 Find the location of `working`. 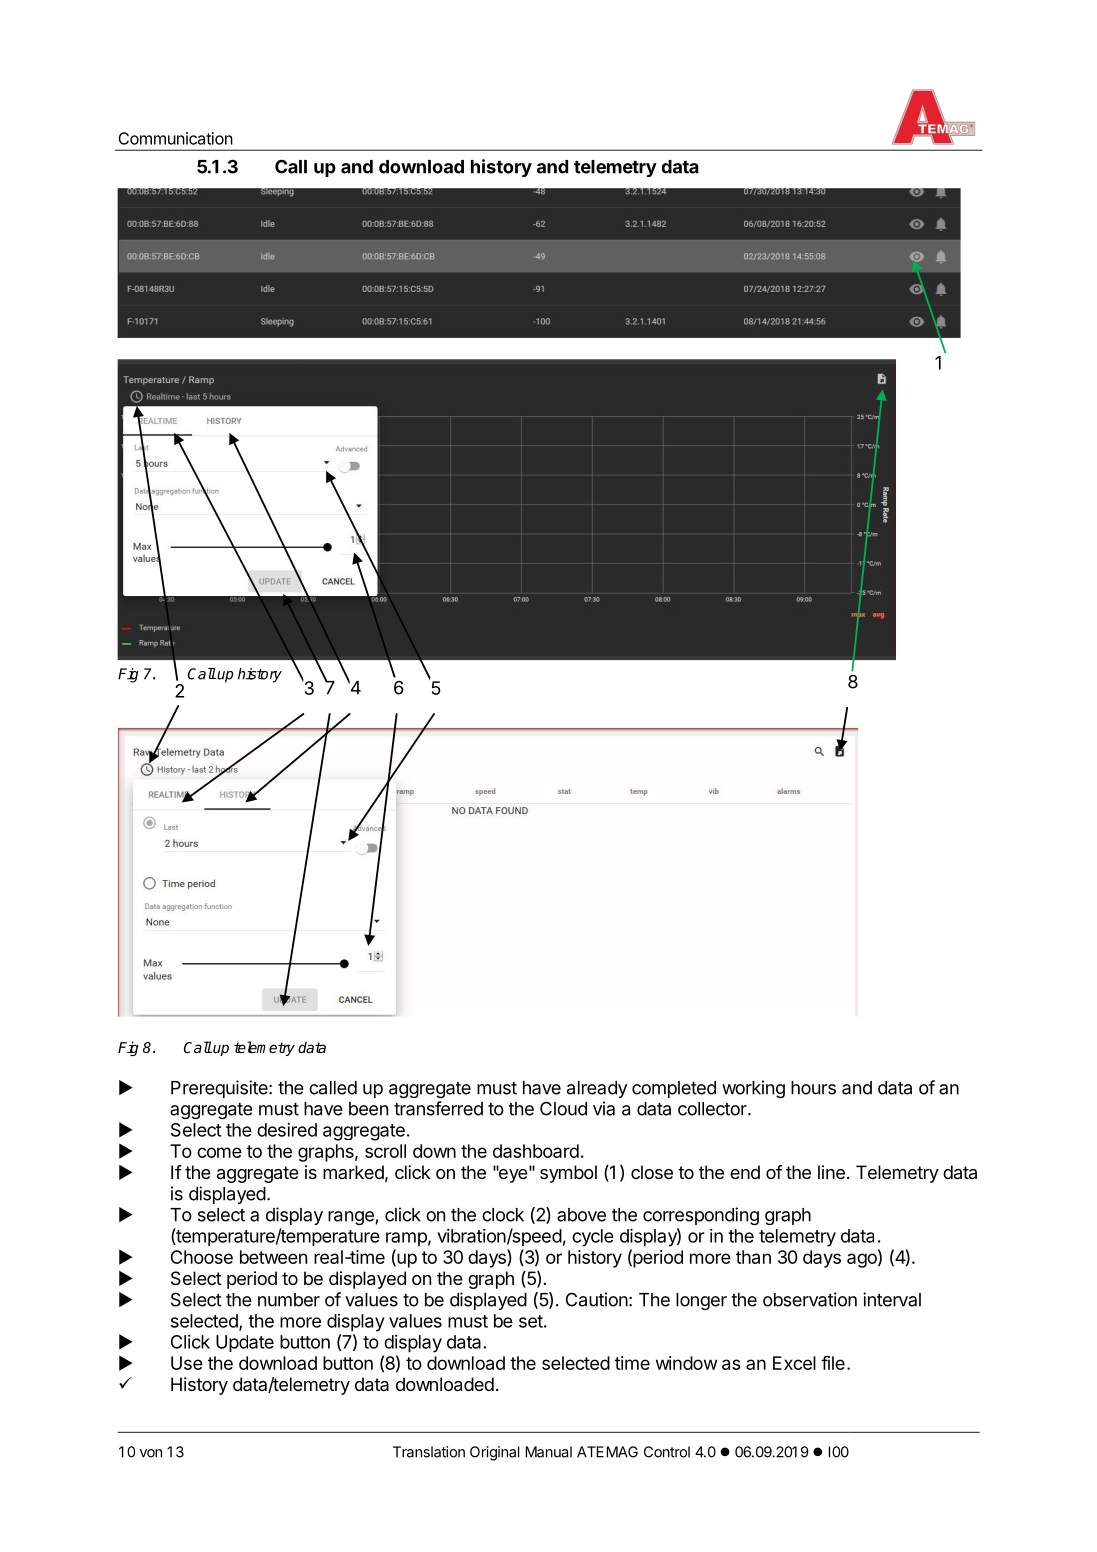

working is located at coordinates (753, 1089).
